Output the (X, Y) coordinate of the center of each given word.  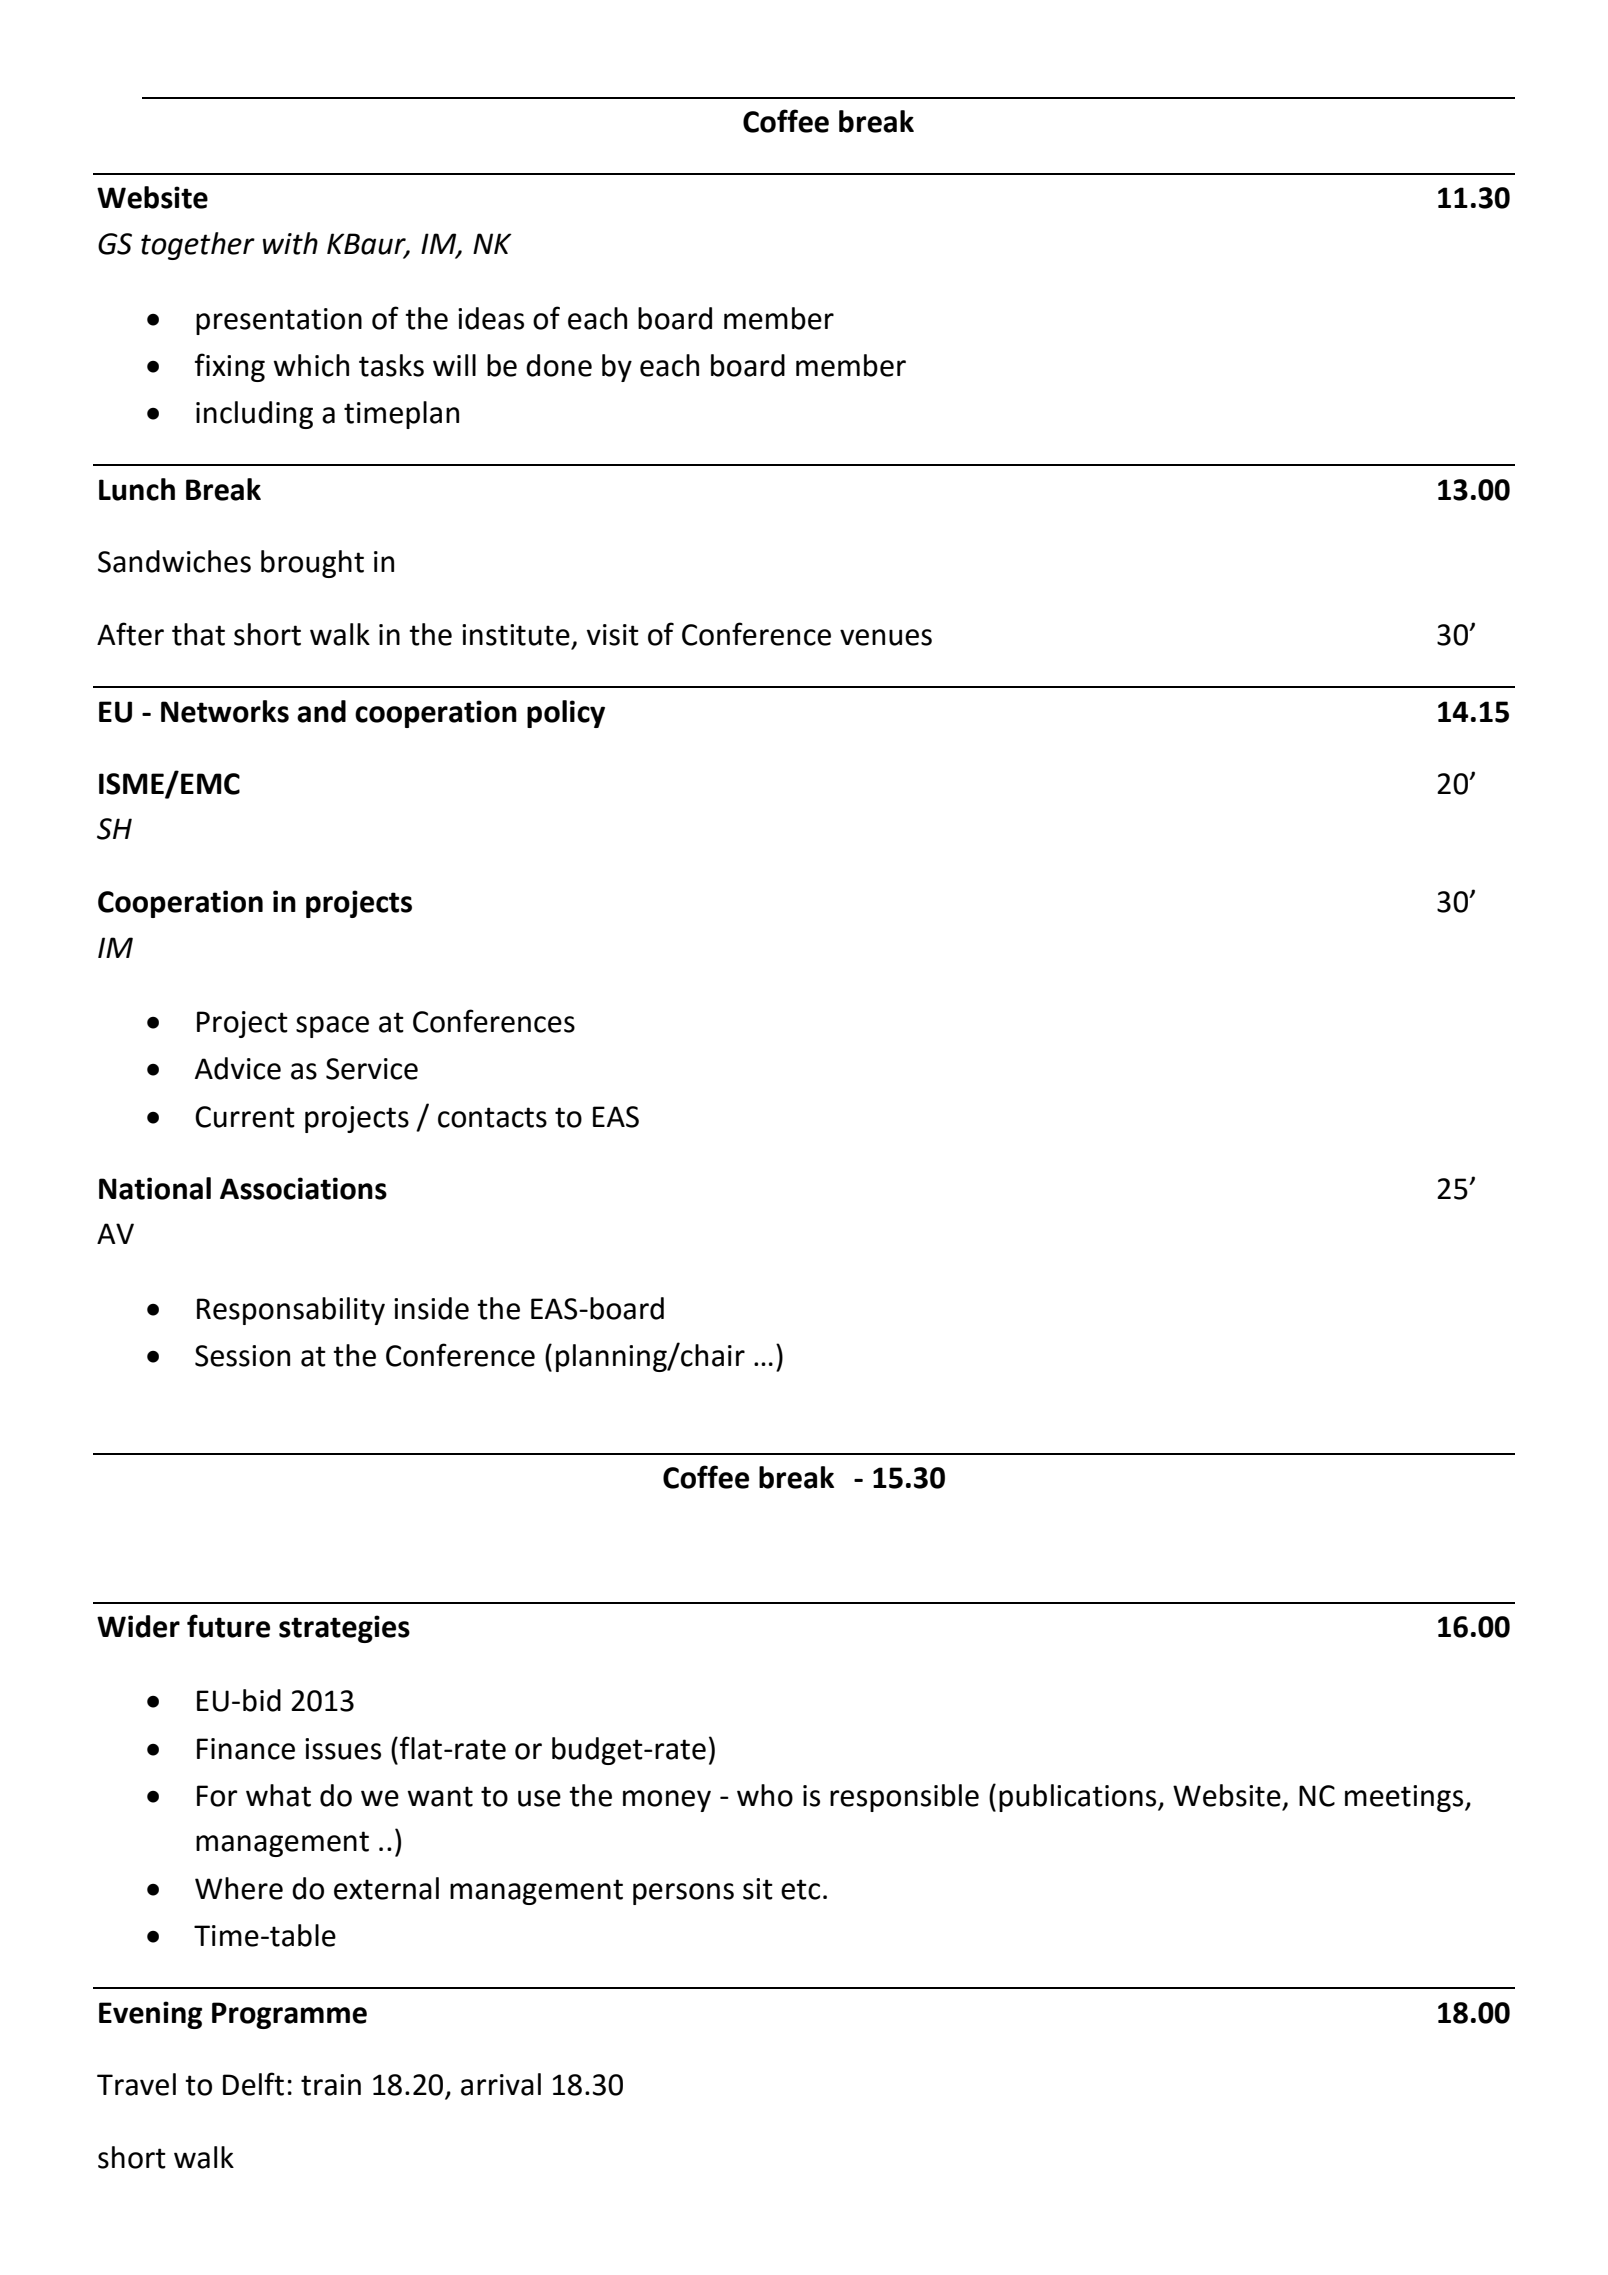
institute (516, 635)
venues (886, 637)
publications (1079, 1798)
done (559, 365)
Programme (289, 2015)
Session (242, 1356)
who (765, 1795)
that (198, 634)
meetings (1405, 1798)
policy (566, 714)
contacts (492, 1117)
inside (431, 1308)
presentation (279, 321)
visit (613, 635)
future (228, 1626)
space (332, 1027)
